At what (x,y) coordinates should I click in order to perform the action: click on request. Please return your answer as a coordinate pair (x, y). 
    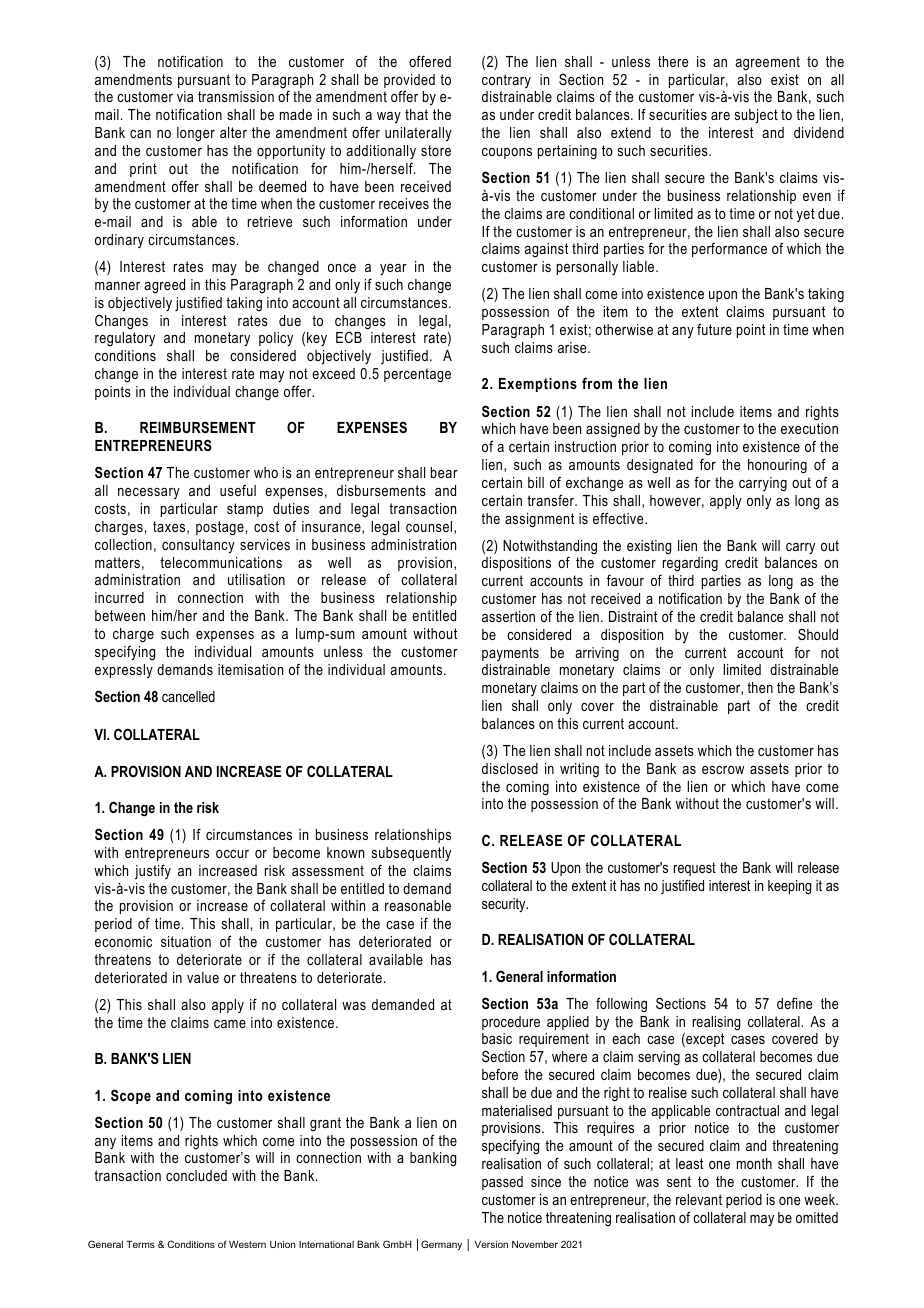
    Looking at the image, I should click on (695, 869).
